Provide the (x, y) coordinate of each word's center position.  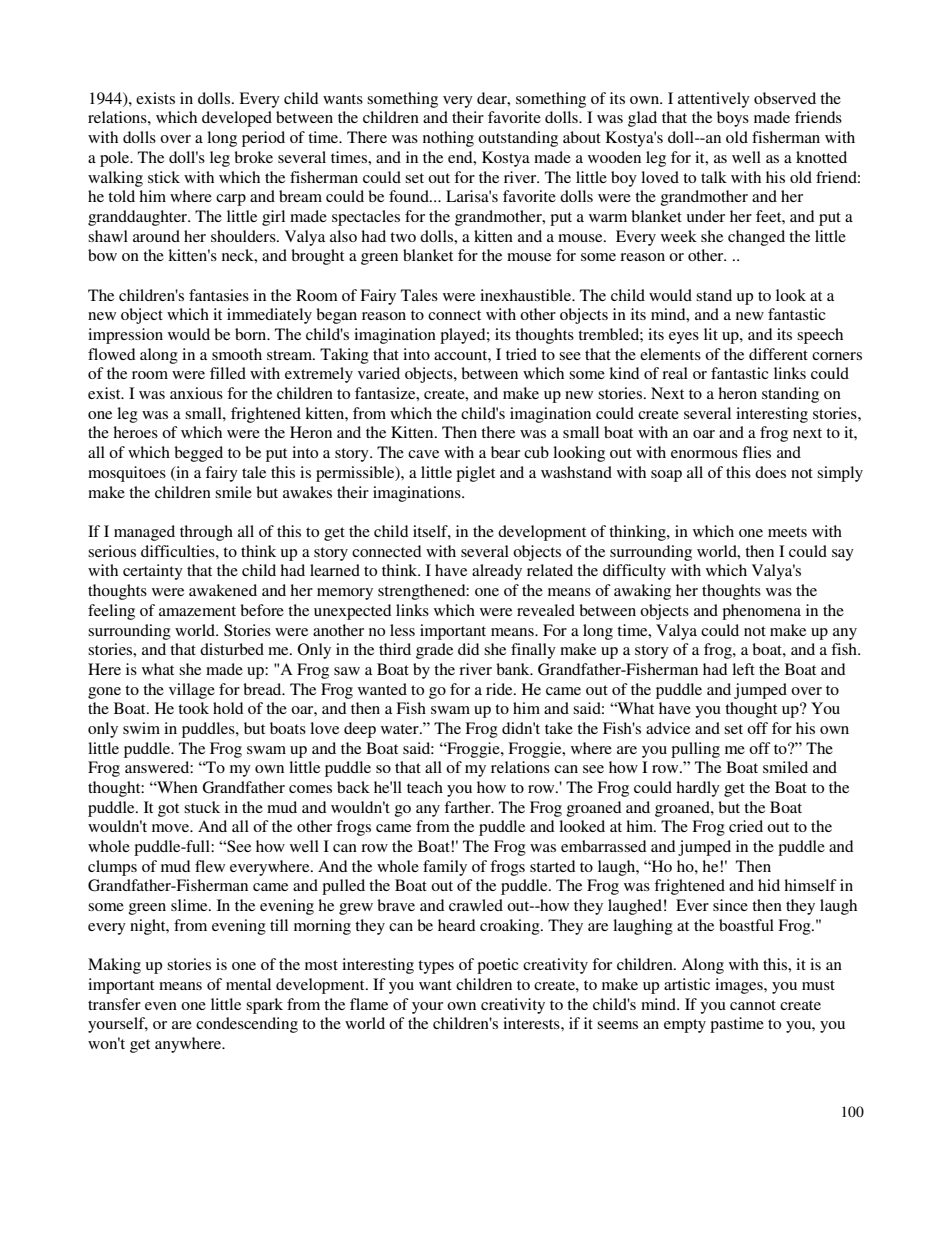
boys (733, 119)
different (778, 354)
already (497, 572)
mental (248, 984)
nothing (448, 139)
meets (787, 532)
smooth (237, 354)
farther (468, 807)
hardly (698, 789)
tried (521, 354)
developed (237, 119)
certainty (153, 572)
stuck (202, 807)
